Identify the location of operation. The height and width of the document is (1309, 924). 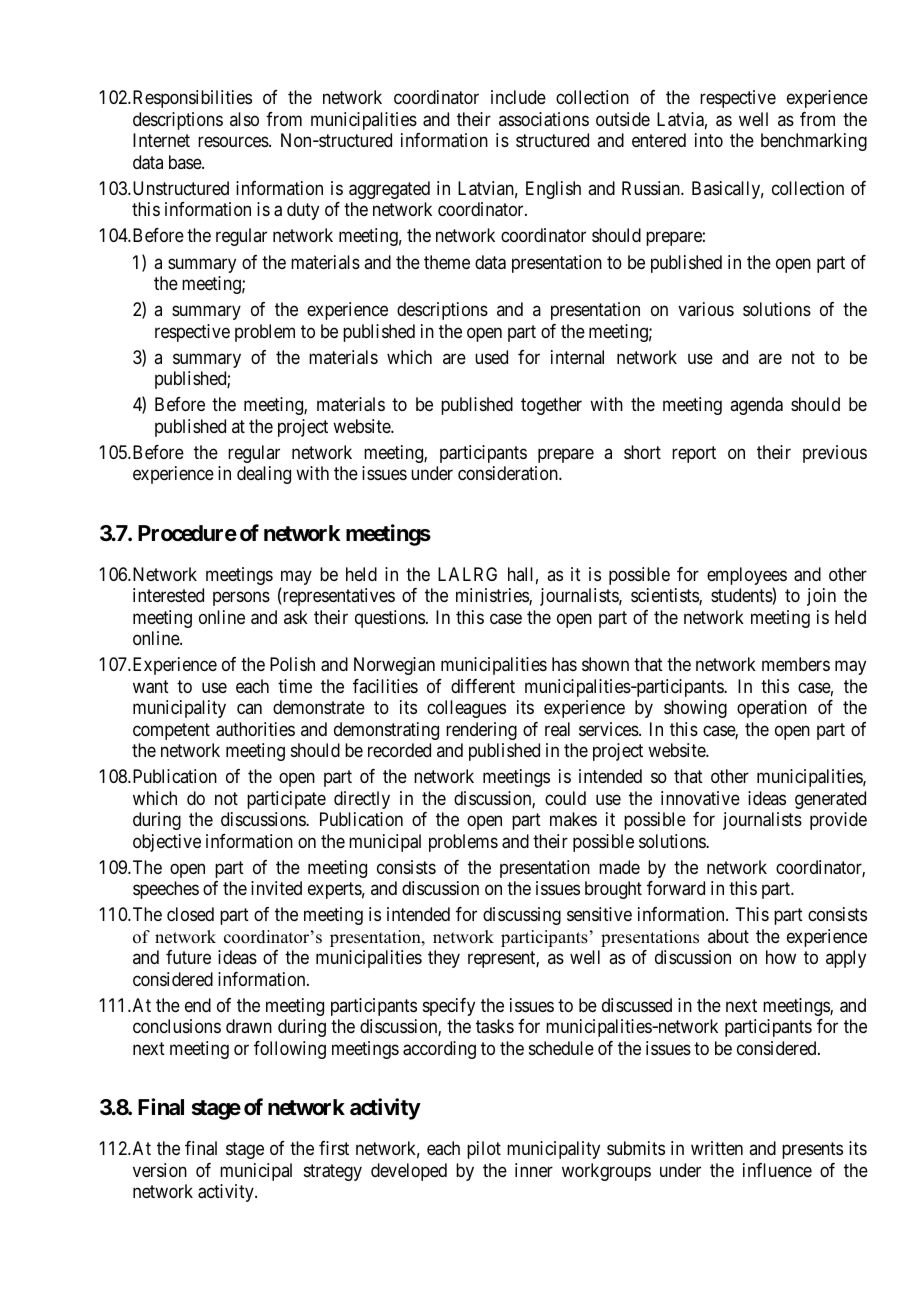
(772, 709).
